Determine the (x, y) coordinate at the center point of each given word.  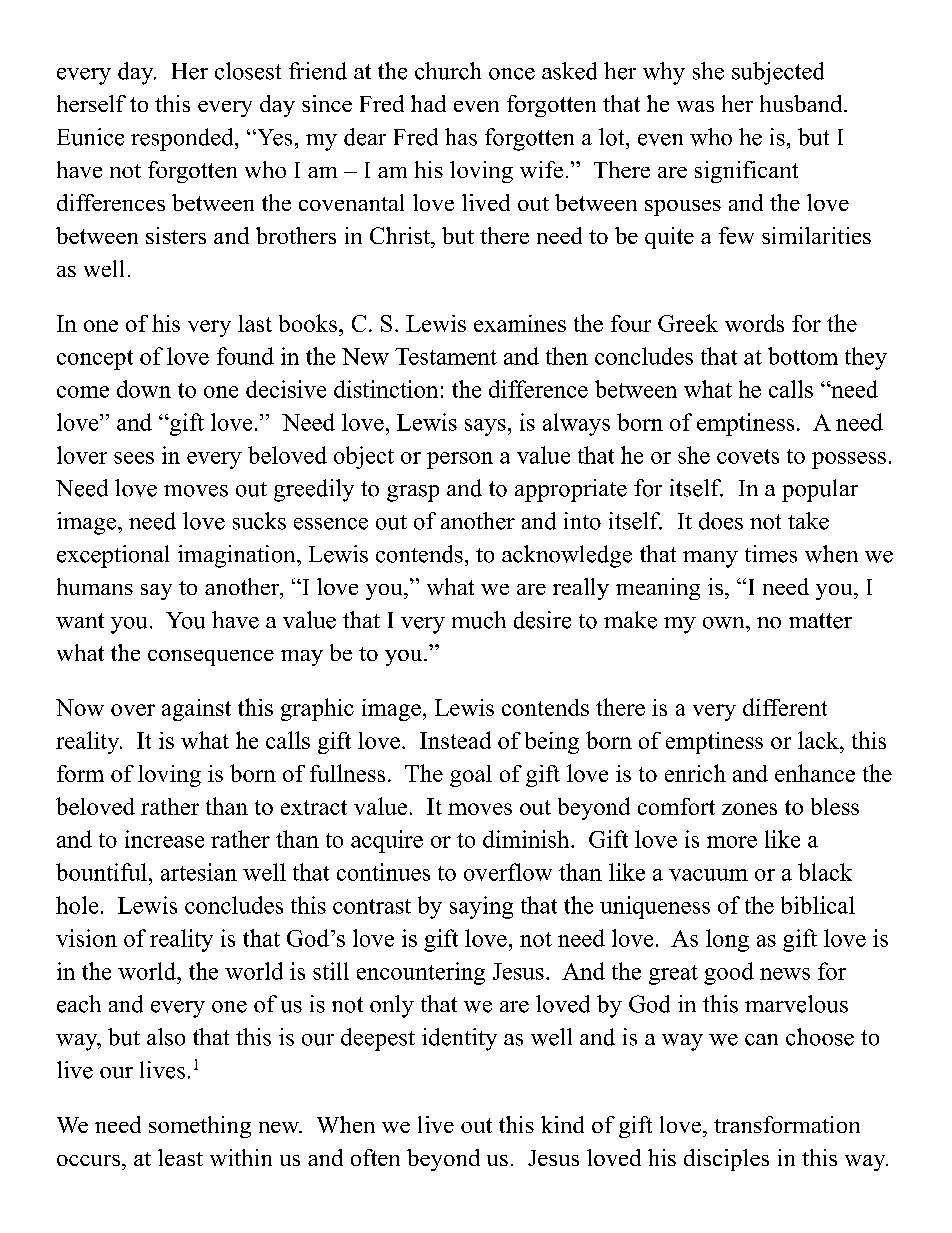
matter (820, 621)
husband (802, 103)
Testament (446, 356)
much (479, 620)
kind (562, 1124)
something (200, 1127)
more (732, 842)
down (144, 389)
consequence (211, 658)
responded (183, 139)
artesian (199, 872)
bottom (803, 356)
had (428, 103)
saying (481, 907)
